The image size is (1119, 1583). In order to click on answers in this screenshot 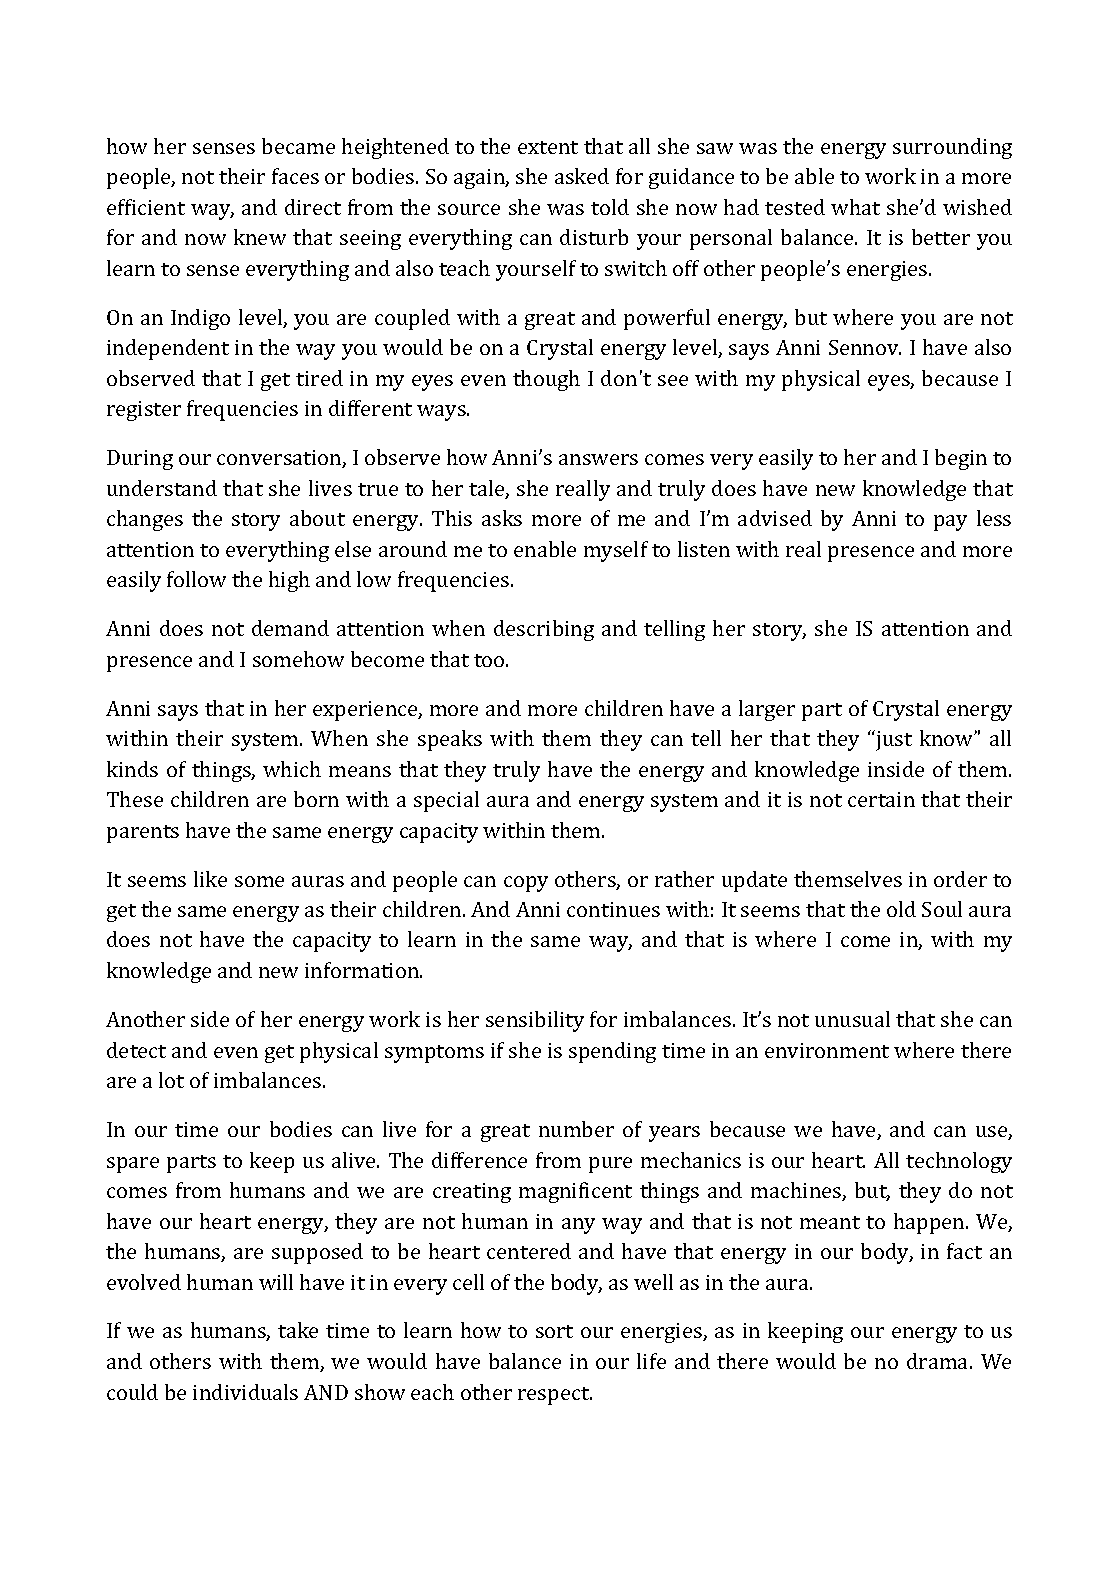, I will do `click(598, 459)`.
